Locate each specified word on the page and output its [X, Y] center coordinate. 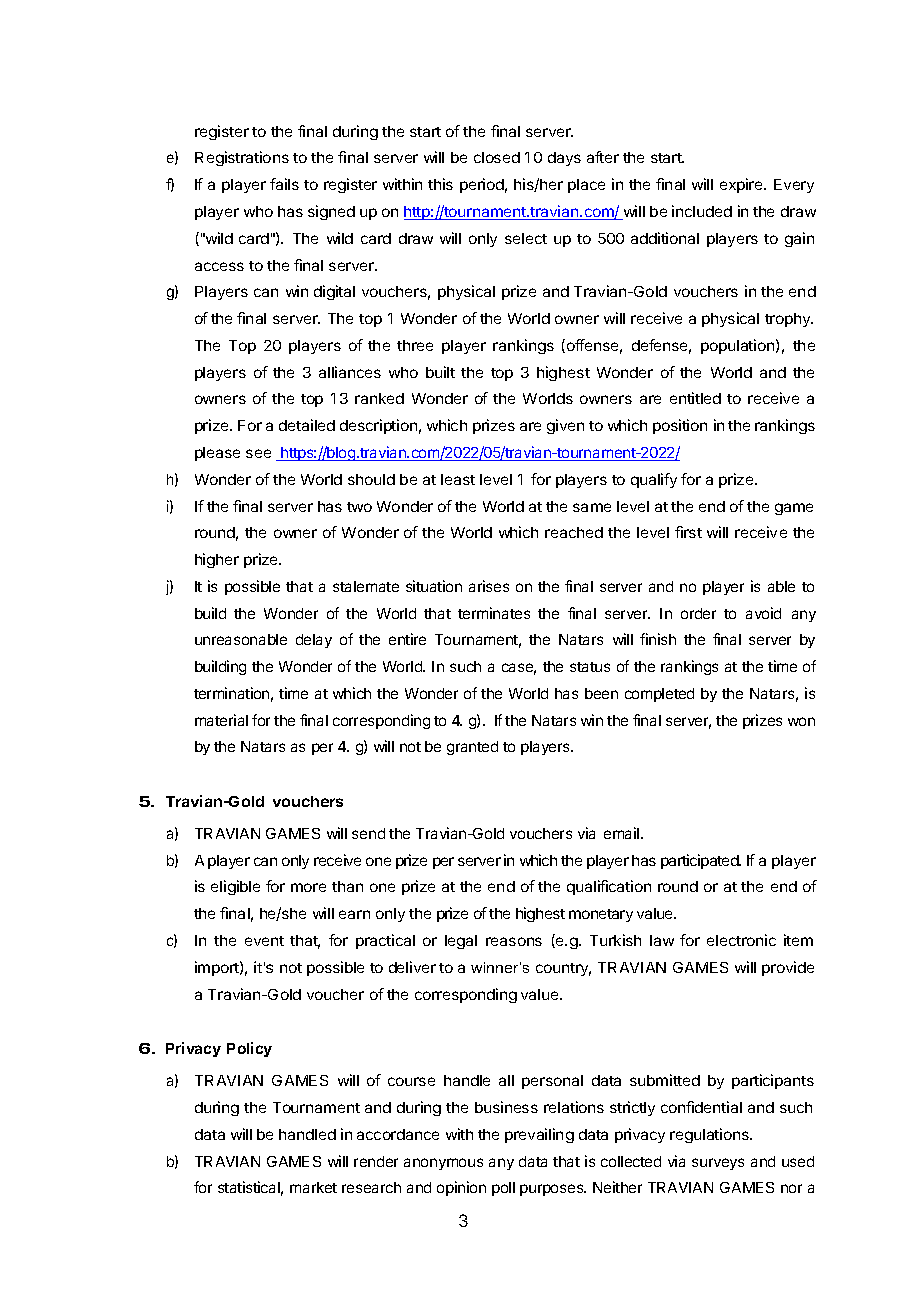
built [440, 372]
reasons [514, 941]
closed [497, 157]
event [264, 941]
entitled [695, 398]
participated [701, 861]
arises [489, 586]
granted [472, 748]
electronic [741, 940]
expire [742, 185]
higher [217, 560]
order [698, 613]
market [313, 1187]
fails [284, 184]
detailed [307, 425]
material [221, 720]
